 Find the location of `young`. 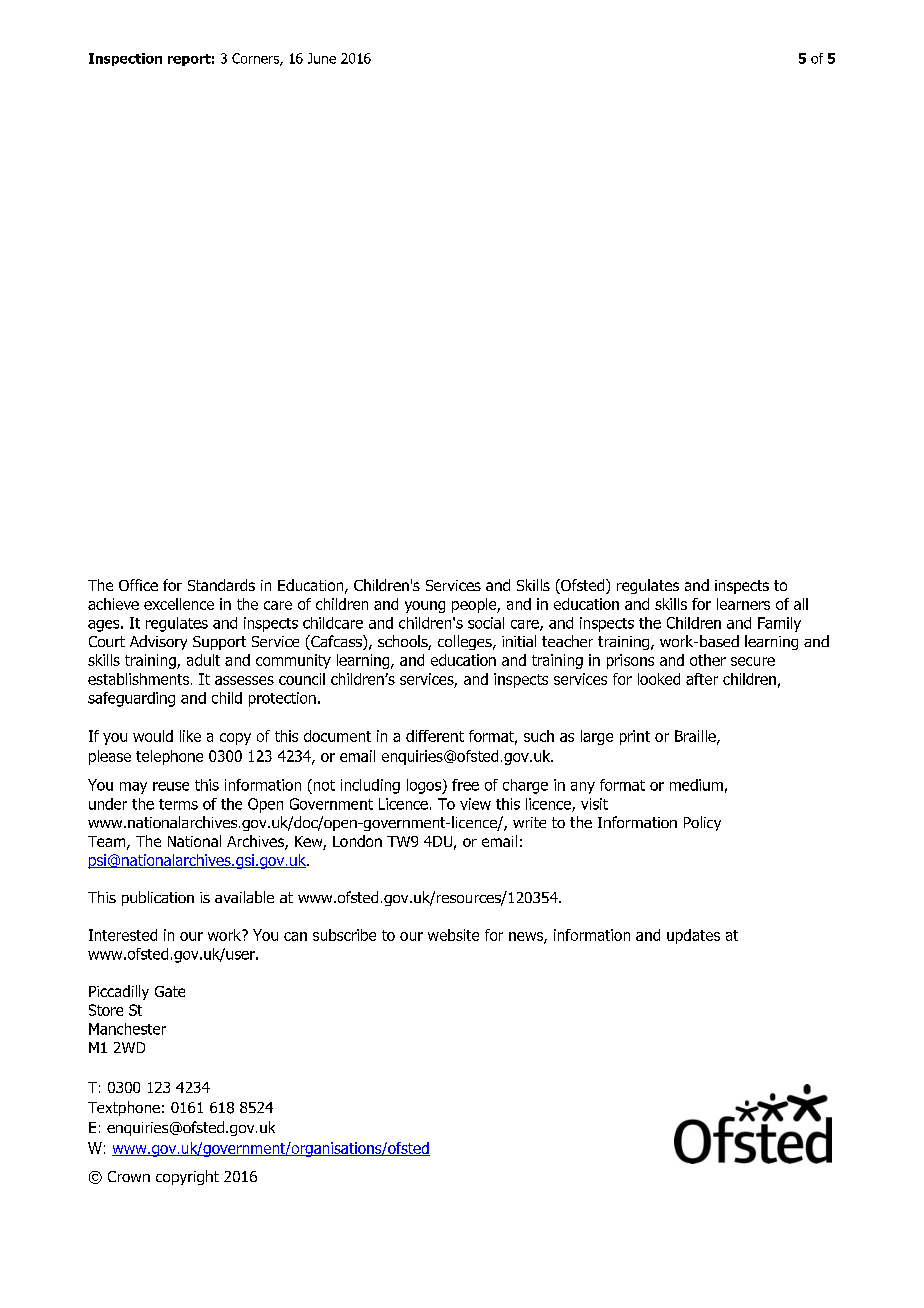

young is located at coordinates (425, 607).
